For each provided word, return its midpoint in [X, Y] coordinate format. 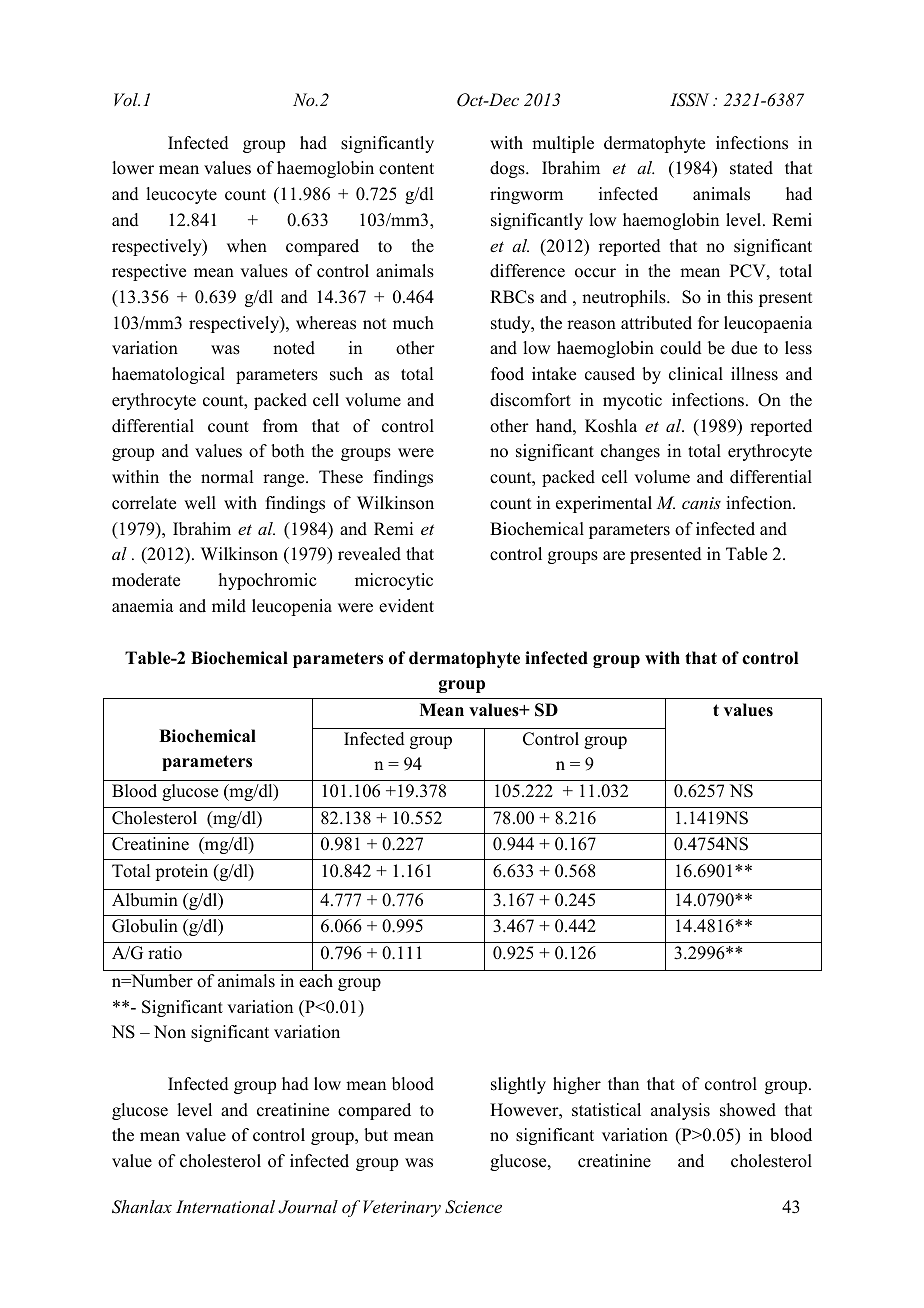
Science [473, 1207]
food [507, 374]
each [316, 981]
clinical [696, 374]
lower [133, 168]
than [623, 1083]
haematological [168, 375]
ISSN [689, 100]
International [225, 1206]
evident [406, 606]
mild [229, 606]
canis [701, 503]
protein [181, 872]
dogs [508, 169]
